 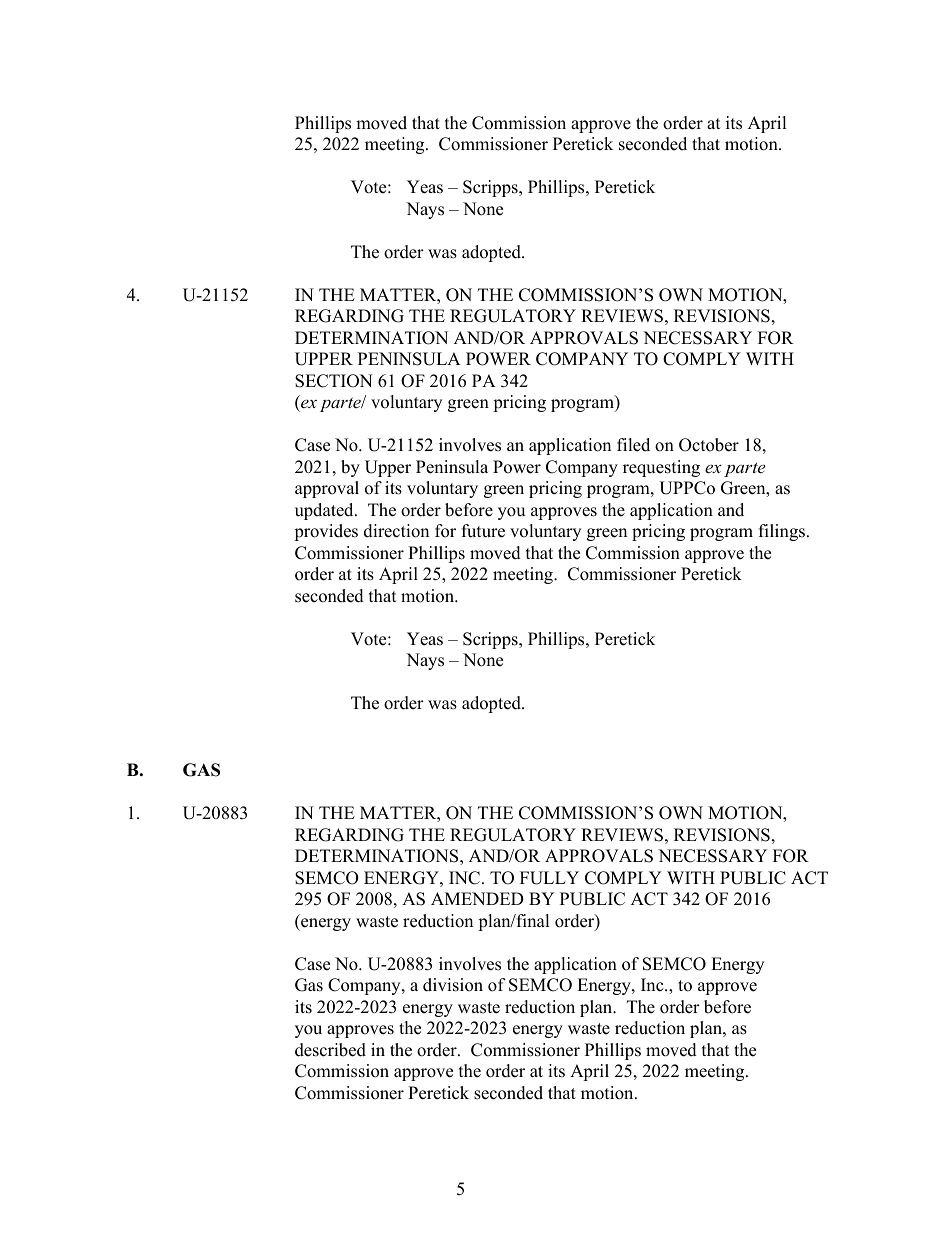 I want to click on division, so click(x=453, y=985).
